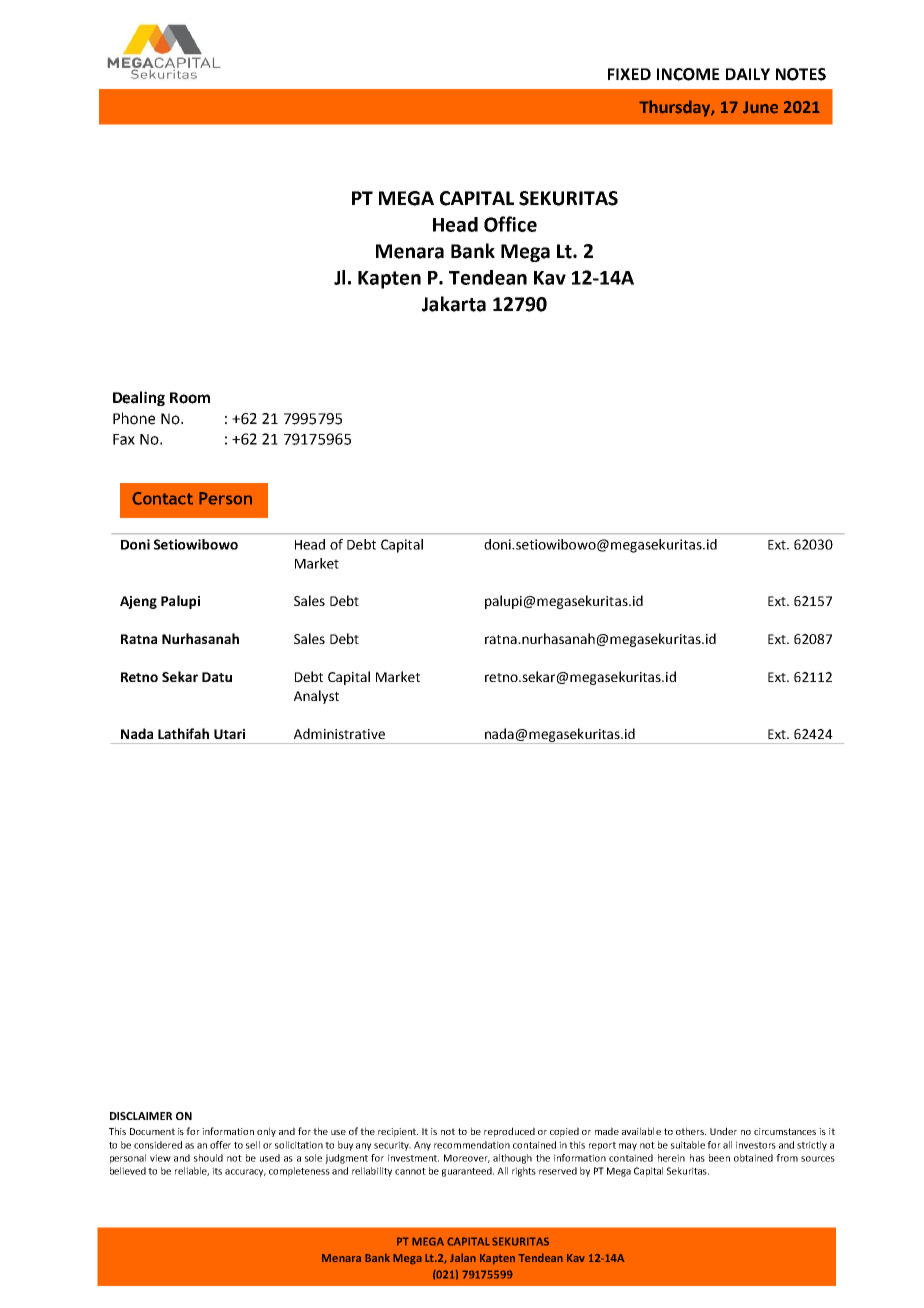 The image size is (924, 1308). What do you see at coordinates (316, 697) in the document?
I see `Analyst` at bounding box center [316, 697].
